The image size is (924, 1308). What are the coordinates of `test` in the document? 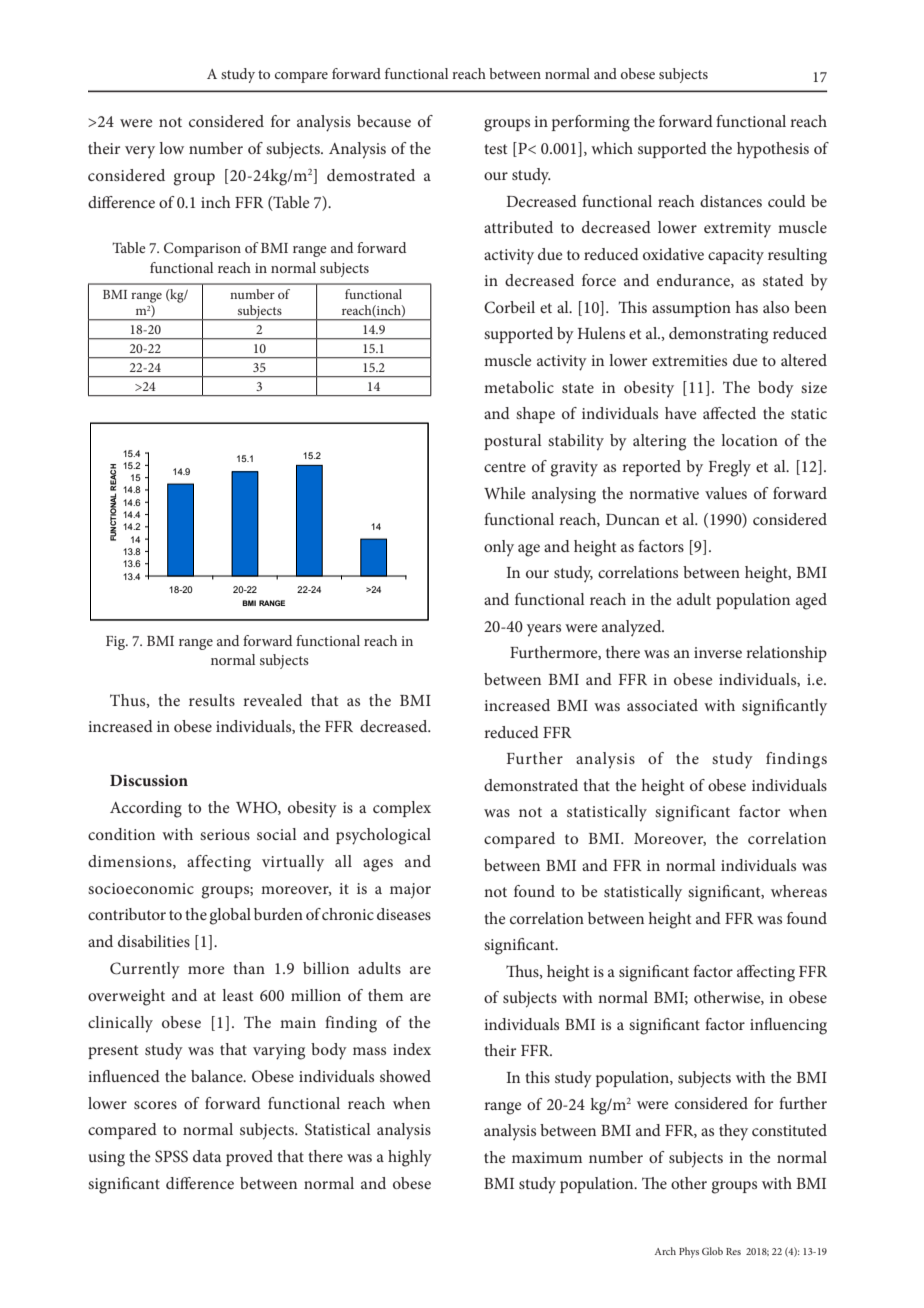 It's located at (496, 149).
